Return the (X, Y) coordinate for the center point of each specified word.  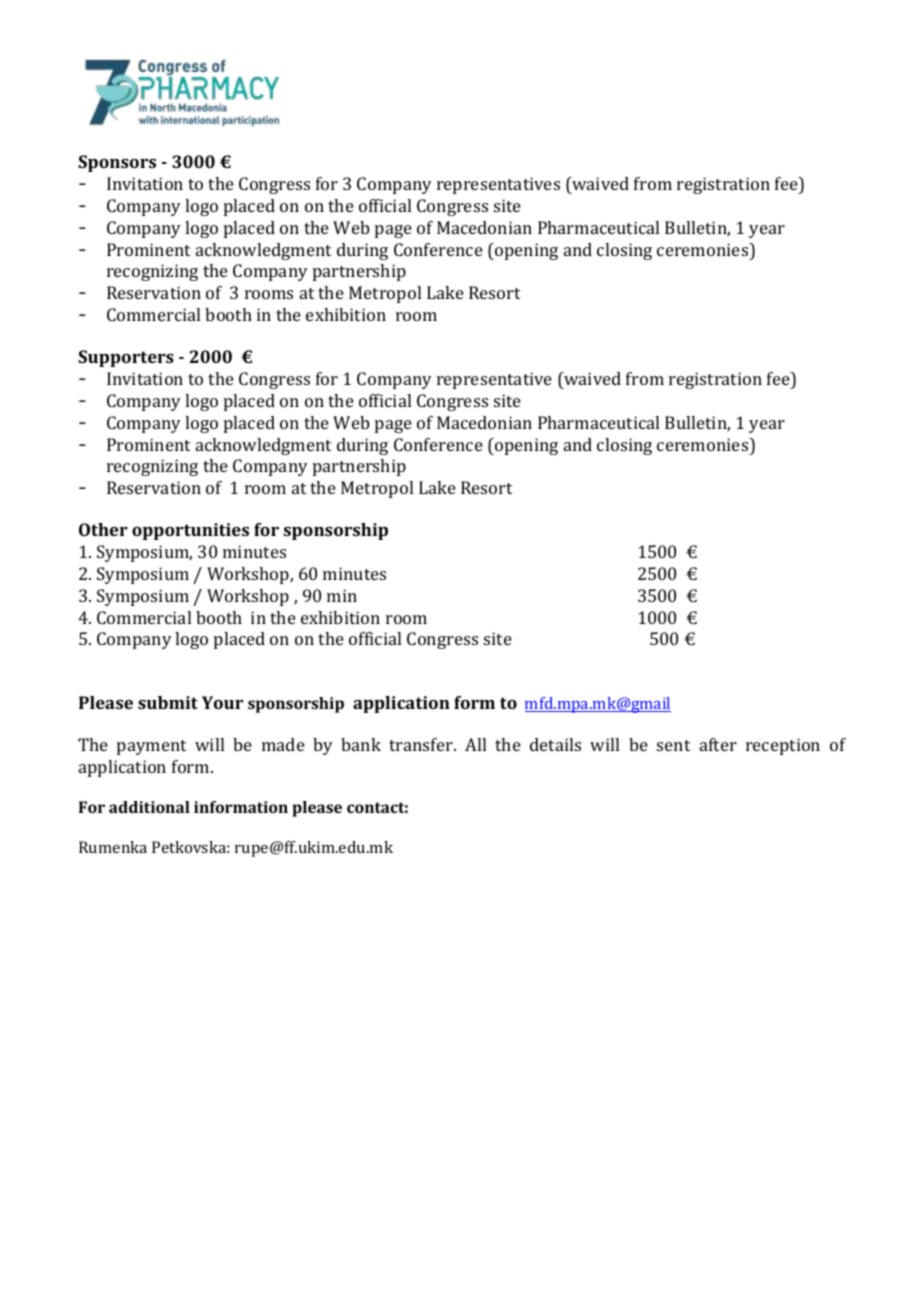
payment (151, 747)
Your (222, 702)
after (718, 744)
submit (168, 702)
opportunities (190, 531)
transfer (422, 744)
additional (149, 807)
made (283, 744)
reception (783, 746)
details (555, 744)
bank (361, 744)
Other (103, 529)
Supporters (126, 358)
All (475, 744)
